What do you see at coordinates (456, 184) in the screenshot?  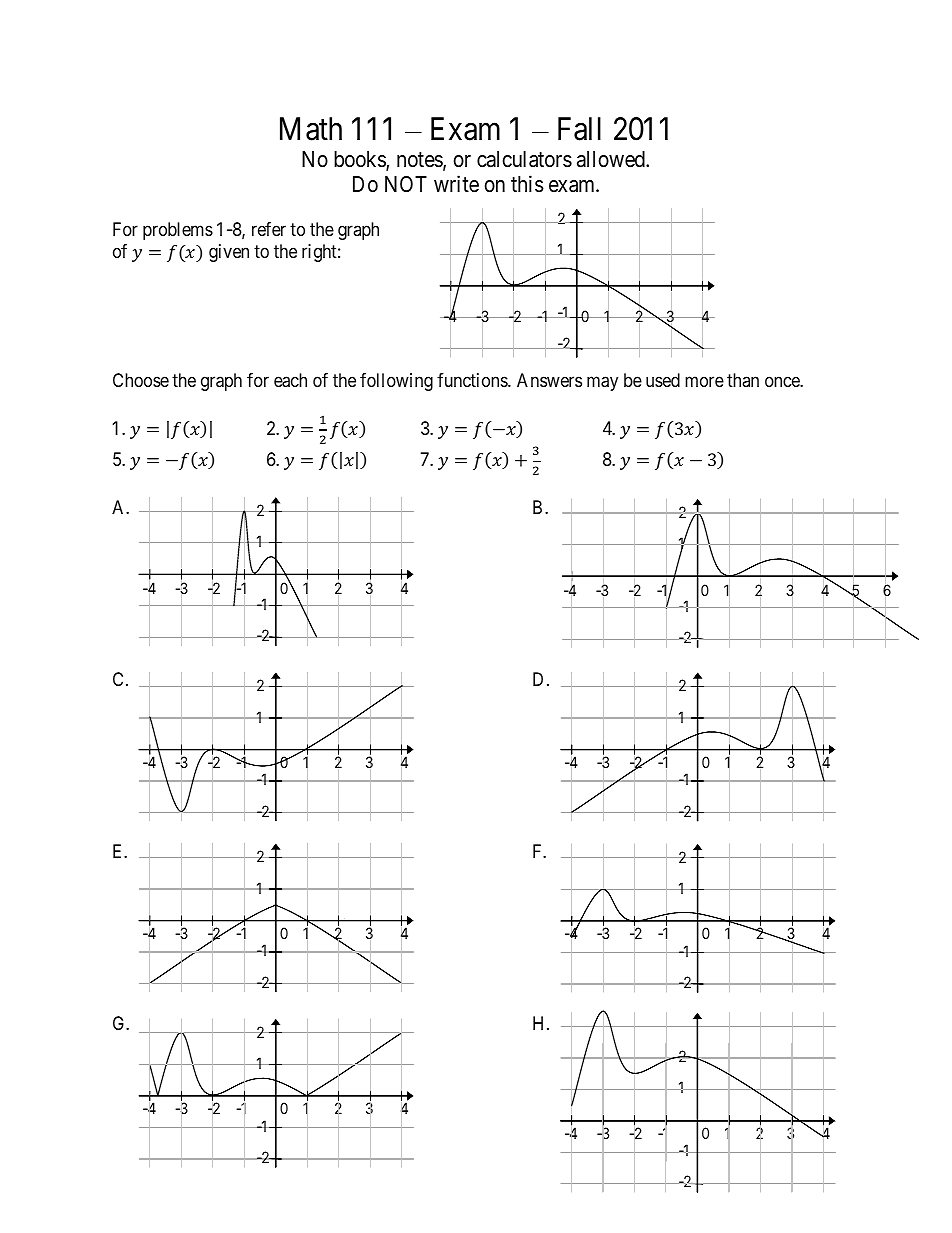 I see `write` at bounding box center [456, 184].
